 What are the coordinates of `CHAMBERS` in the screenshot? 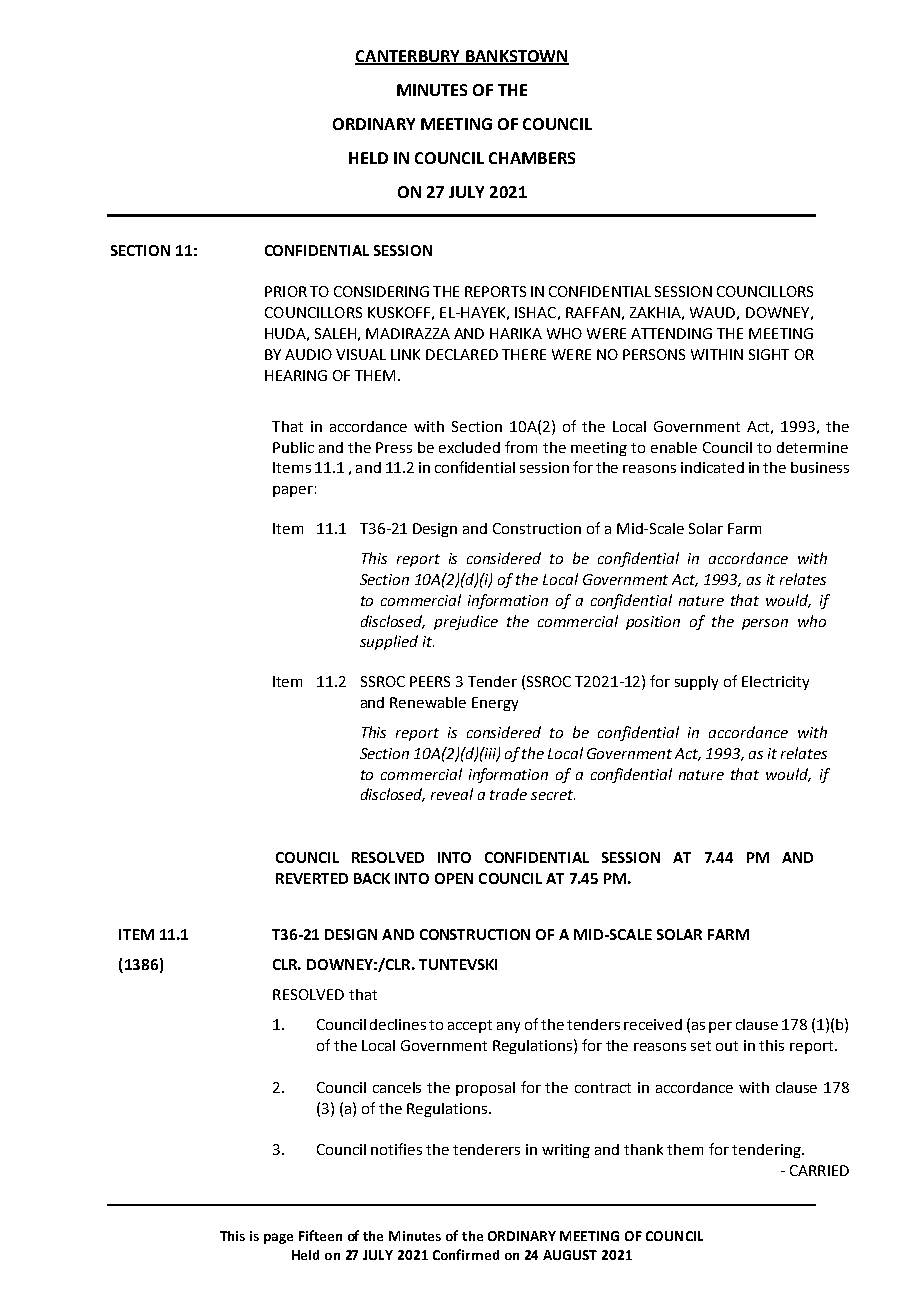 It's located at (532, 158).
